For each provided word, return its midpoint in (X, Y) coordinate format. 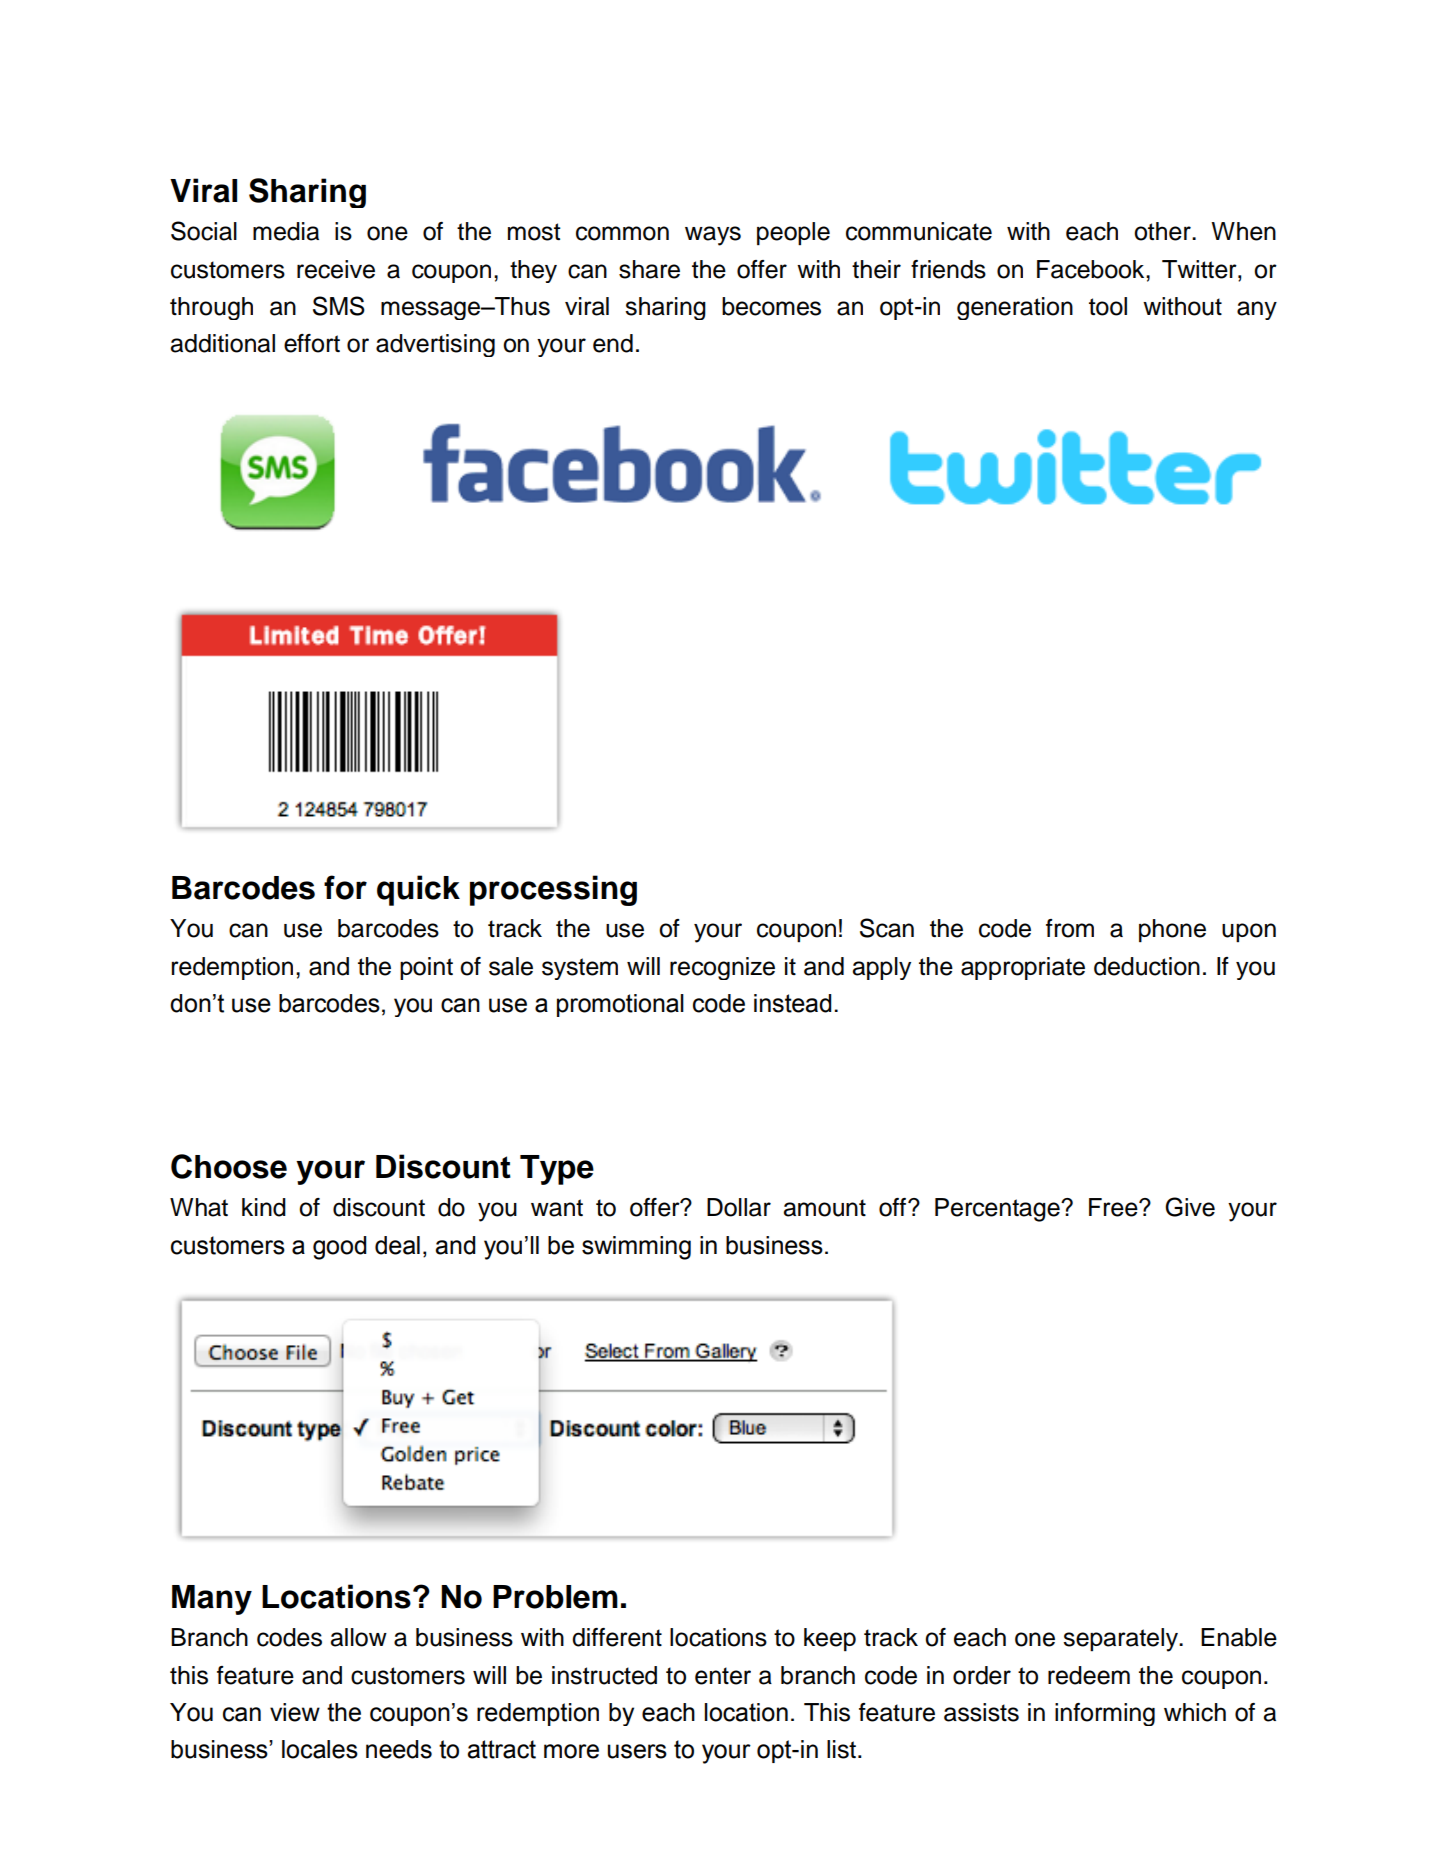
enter (723, 1676)
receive (336, 269)
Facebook (1092, 269)
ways (713, 236)
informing (1105, 1714)
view (295, 1712)
